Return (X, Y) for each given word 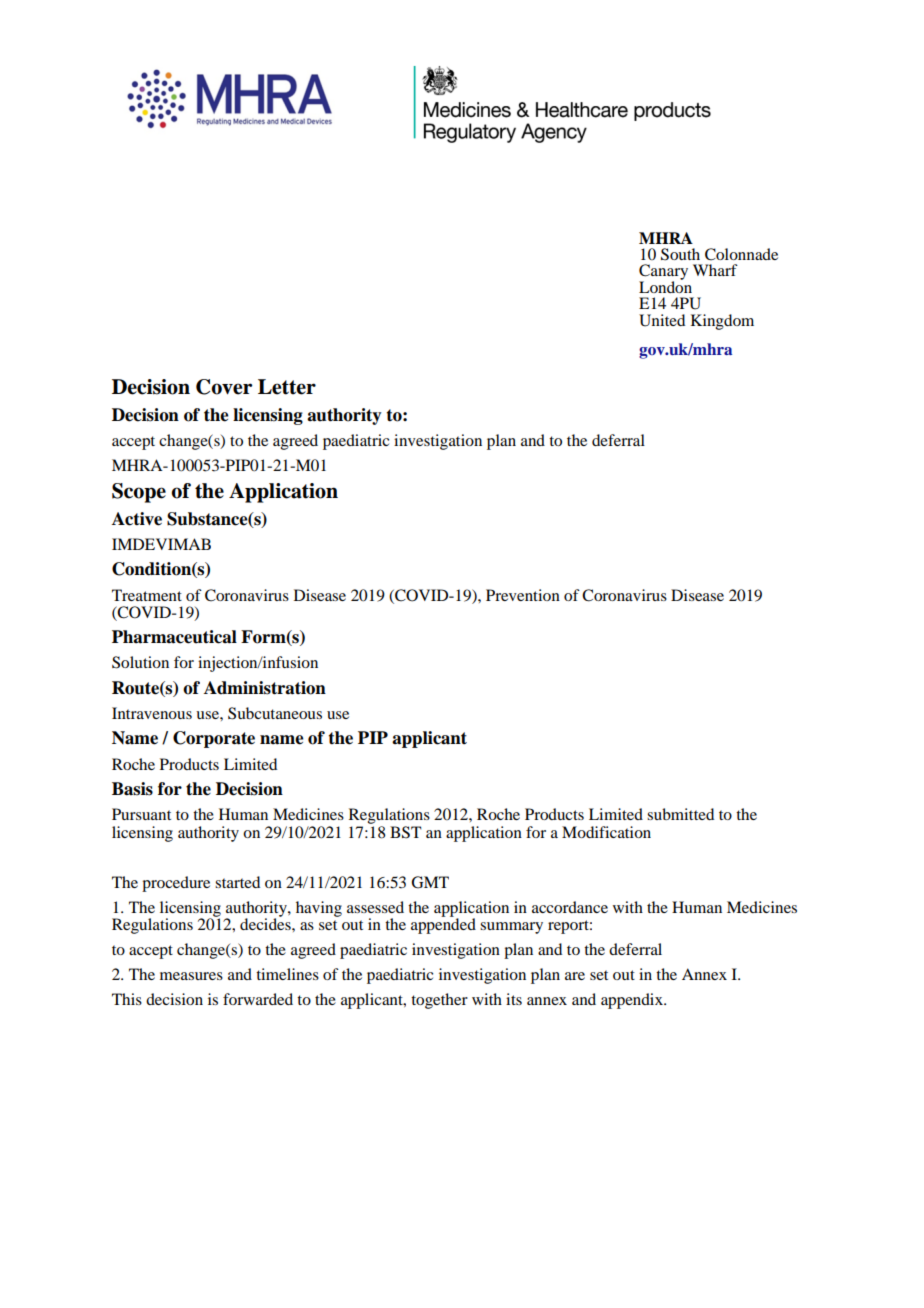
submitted (680, 814)
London (665, 286)
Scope (139, 493)
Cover (224, 387)
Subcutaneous (275, 713)
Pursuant (141, 814)
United (662, 320)
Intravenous (152, 713)
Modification (606, 832)
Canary (663, 273)
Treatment (147, 595)
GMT (430, 882)
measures (191, 976)
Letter (287, 387)
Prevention (523, 595)
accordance (570, 907)
